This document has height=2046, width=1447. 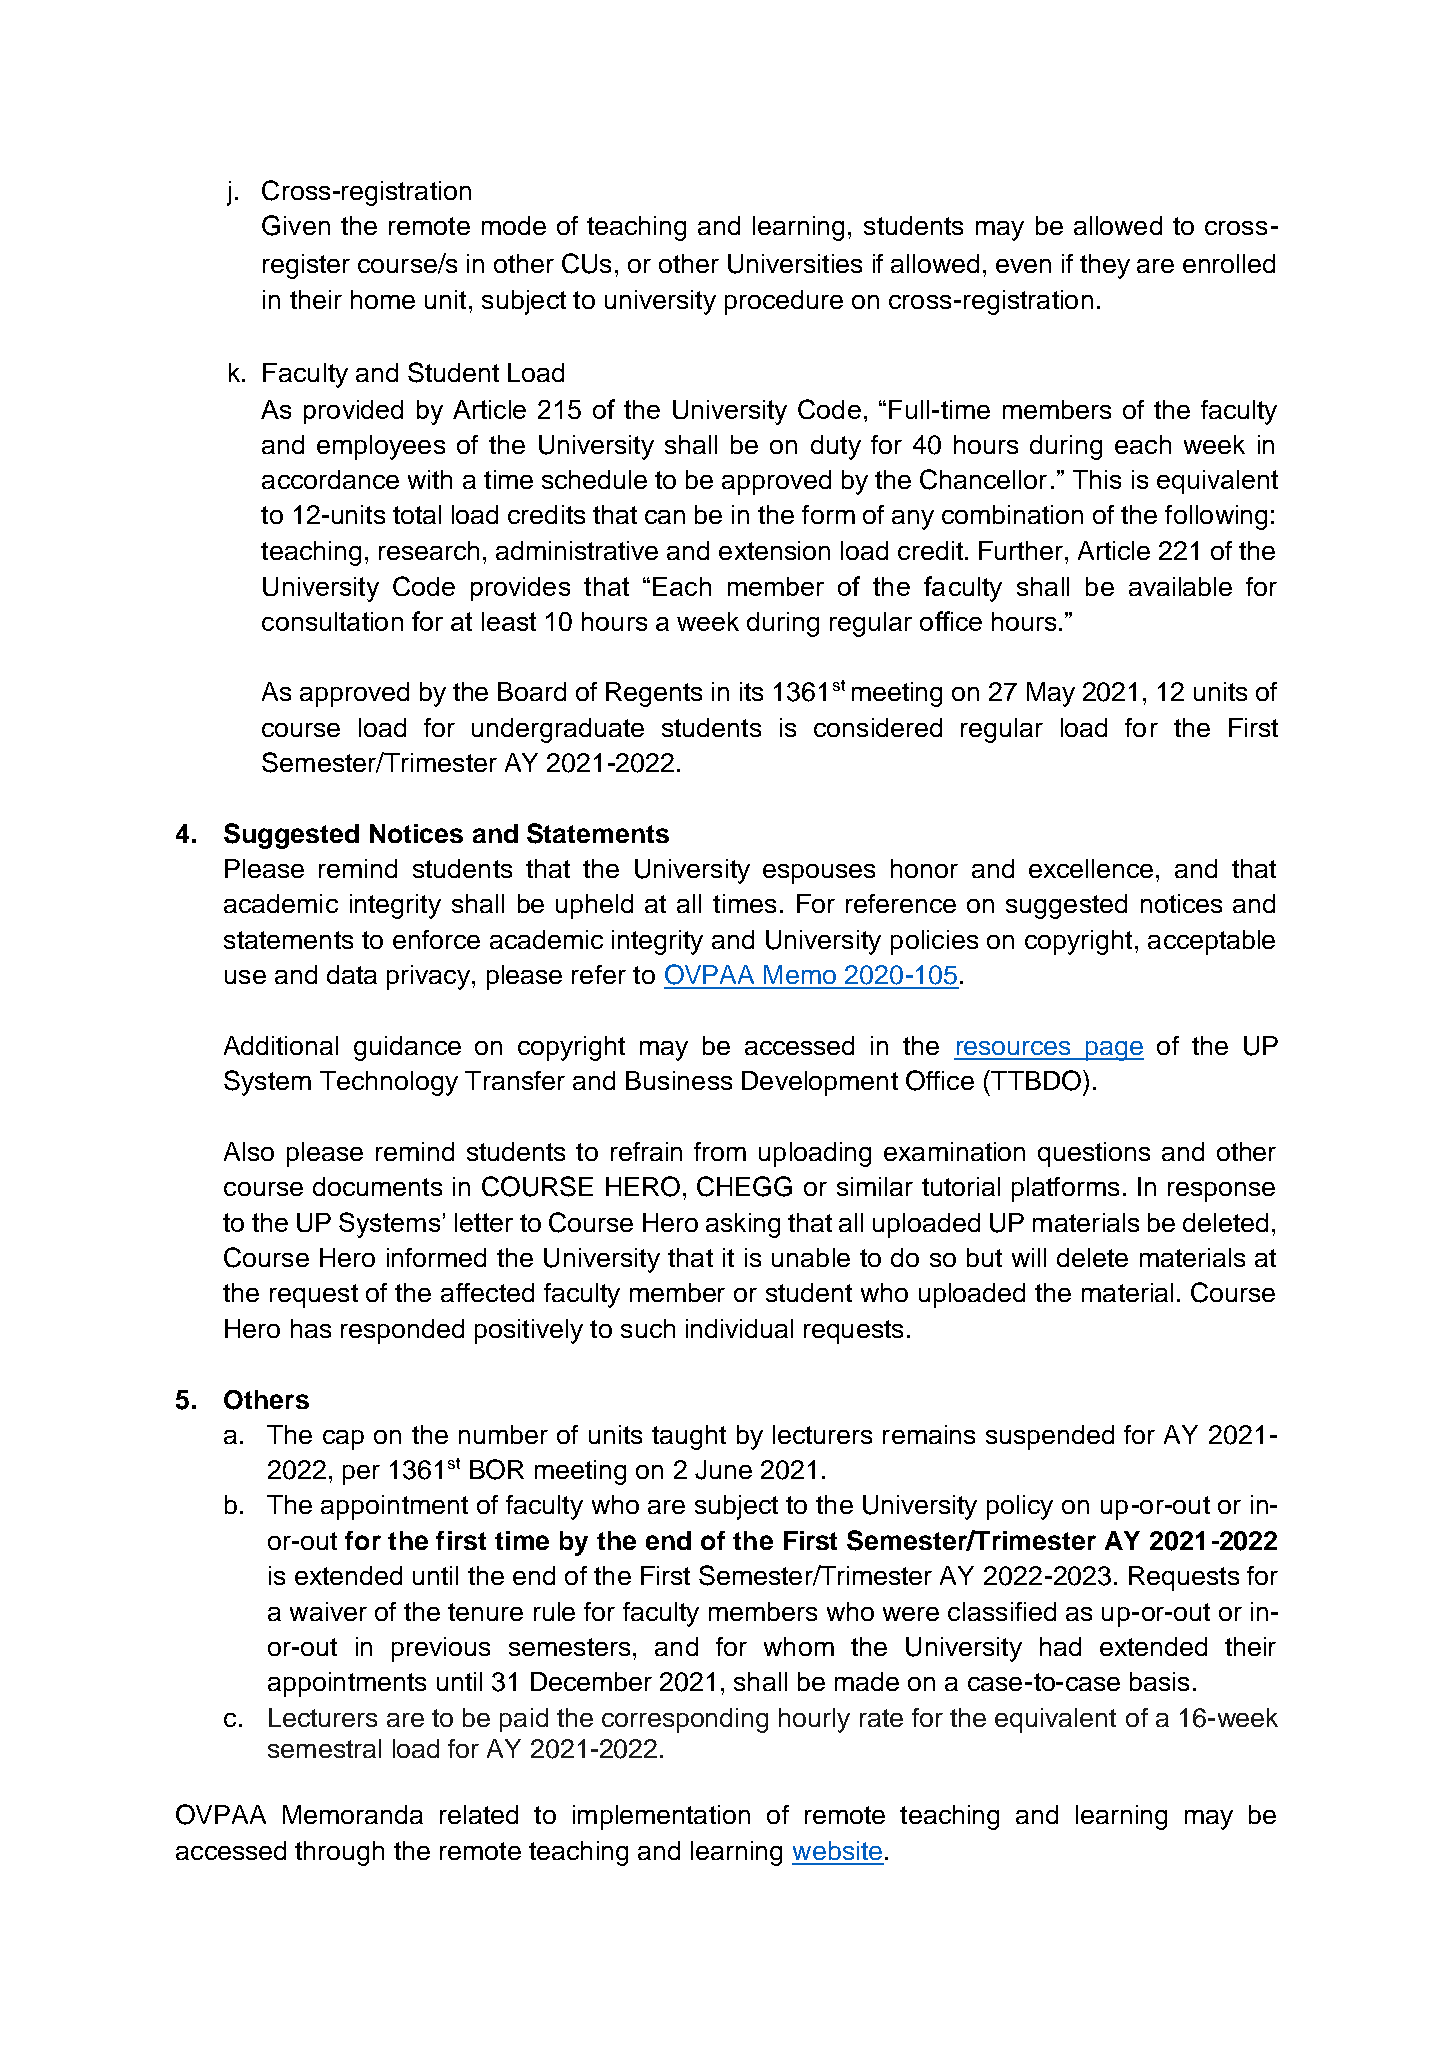 I want to click on home, so click(x=383, y=299).
